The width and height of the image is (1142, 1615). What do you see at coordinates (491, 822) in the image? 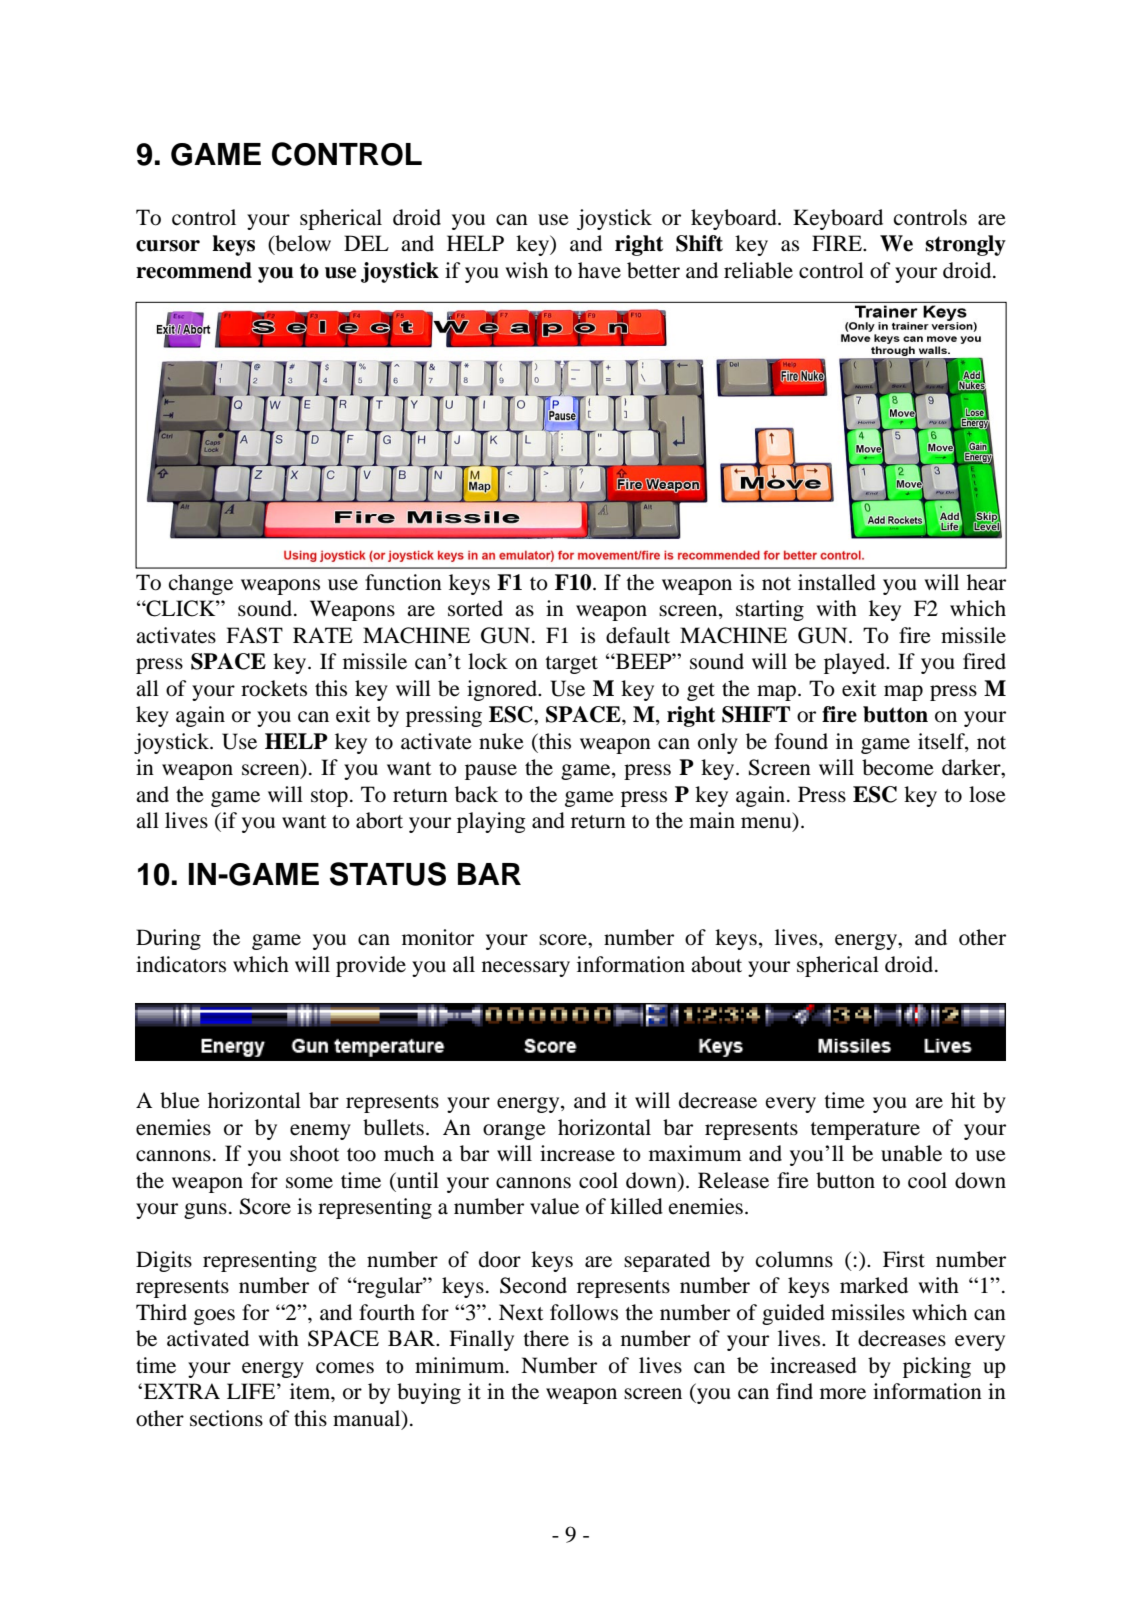
I see `playing` at bounding box center [491, 822].
